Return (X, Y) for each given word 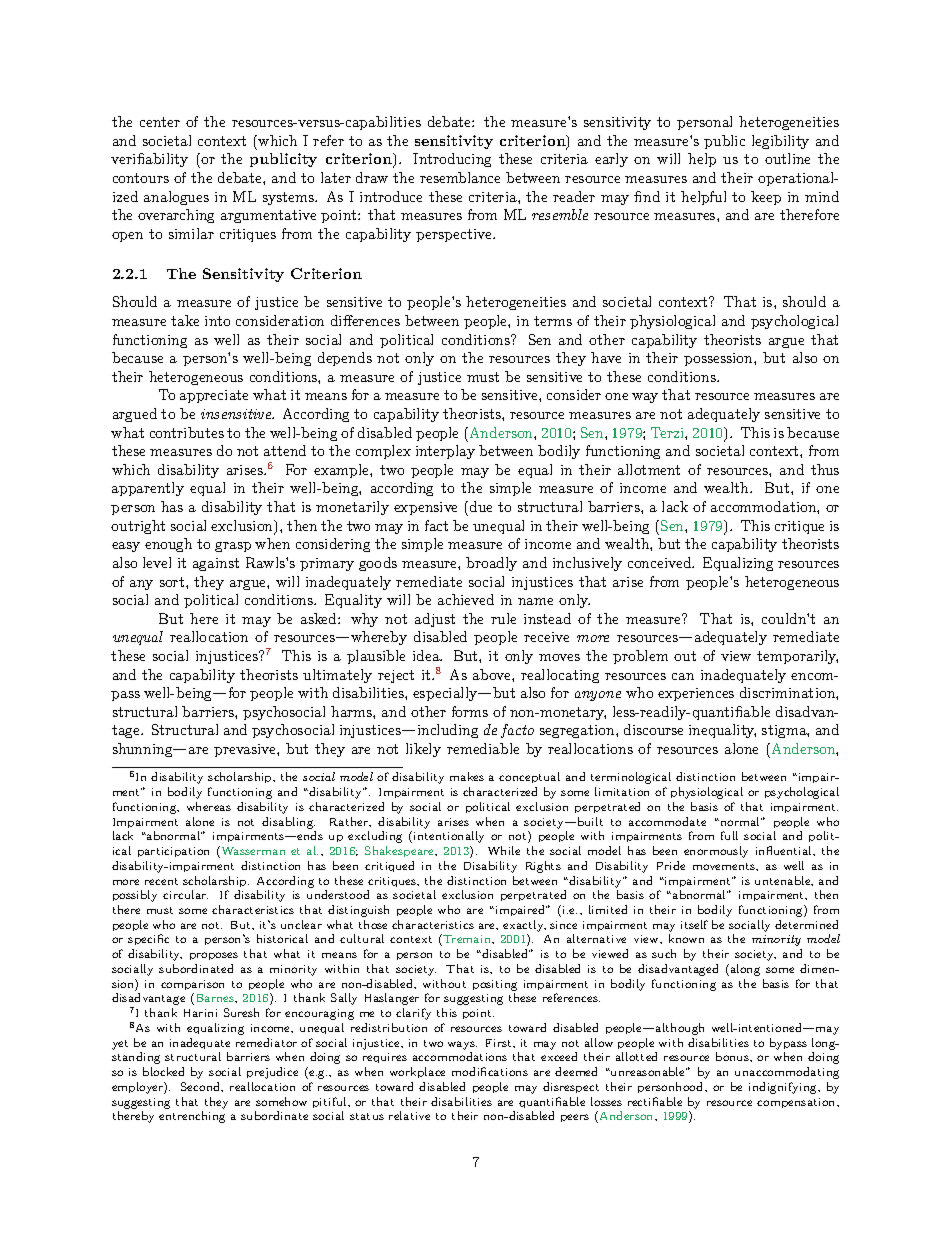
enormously (716, 852)
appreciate (214, 396)
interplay (445, 452)
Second (202, 1087)
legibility (780, 142)
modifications (490, 1071)
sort (173, 582)
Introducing (452, 160)
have (606, 357)
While (504, 850)
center (160, 122)
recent (161, 881)
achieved (466, 599)
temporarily (797, 657)
